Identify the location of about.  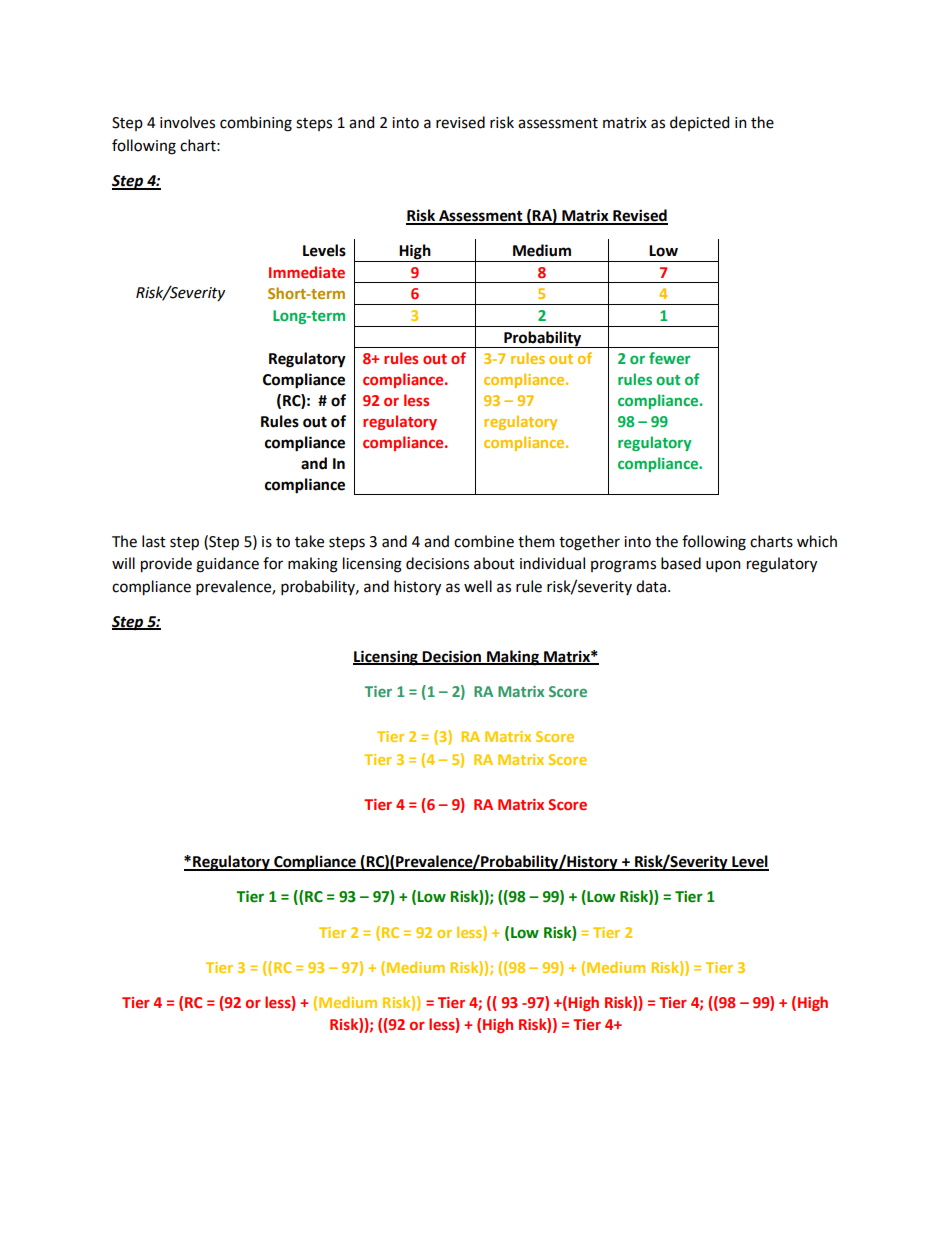
(494, 563).
